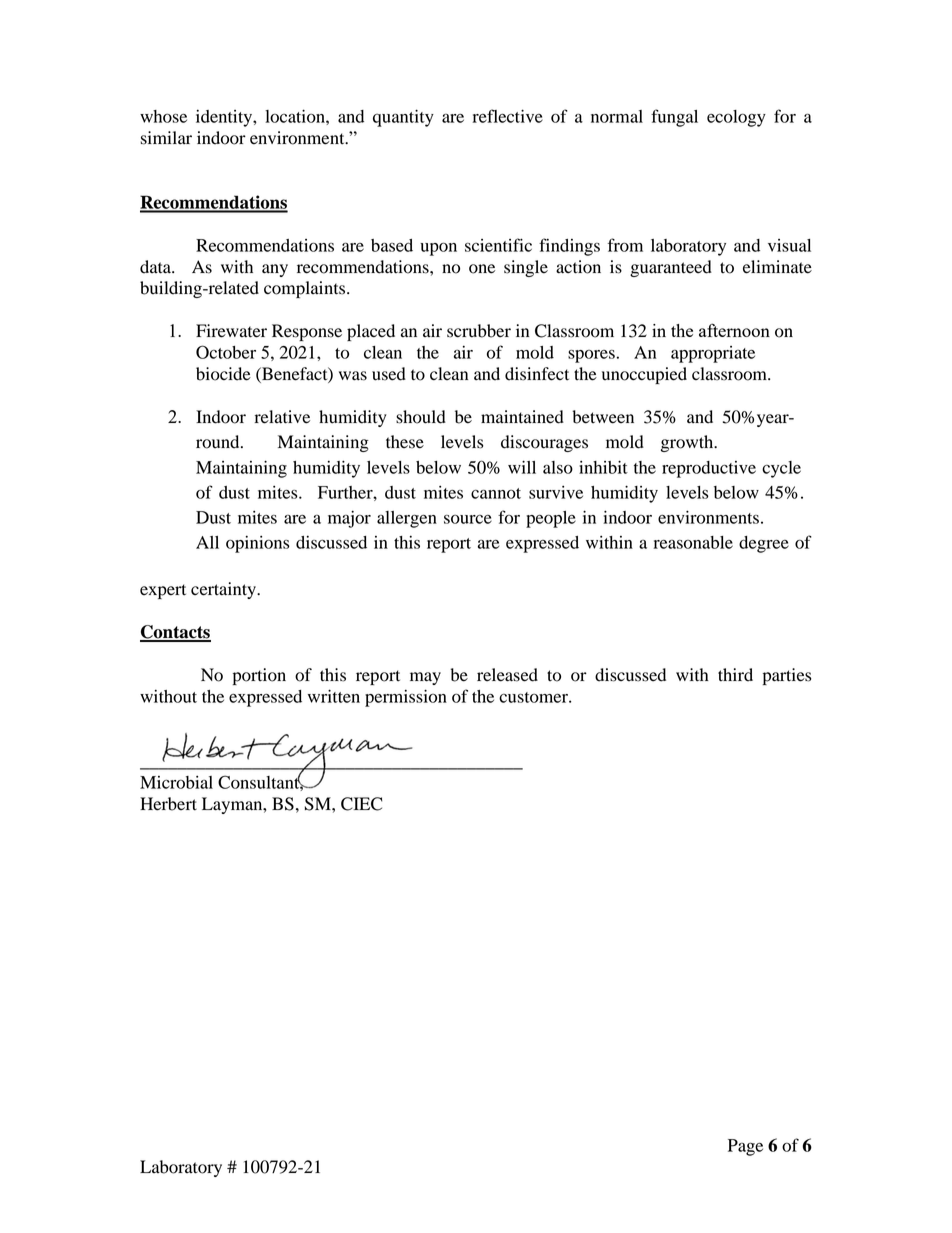 The image size is (952, 1233). What do you see at coordinates (166, 138) in the page?
I see `similar` at bounding box center [166, 138].
